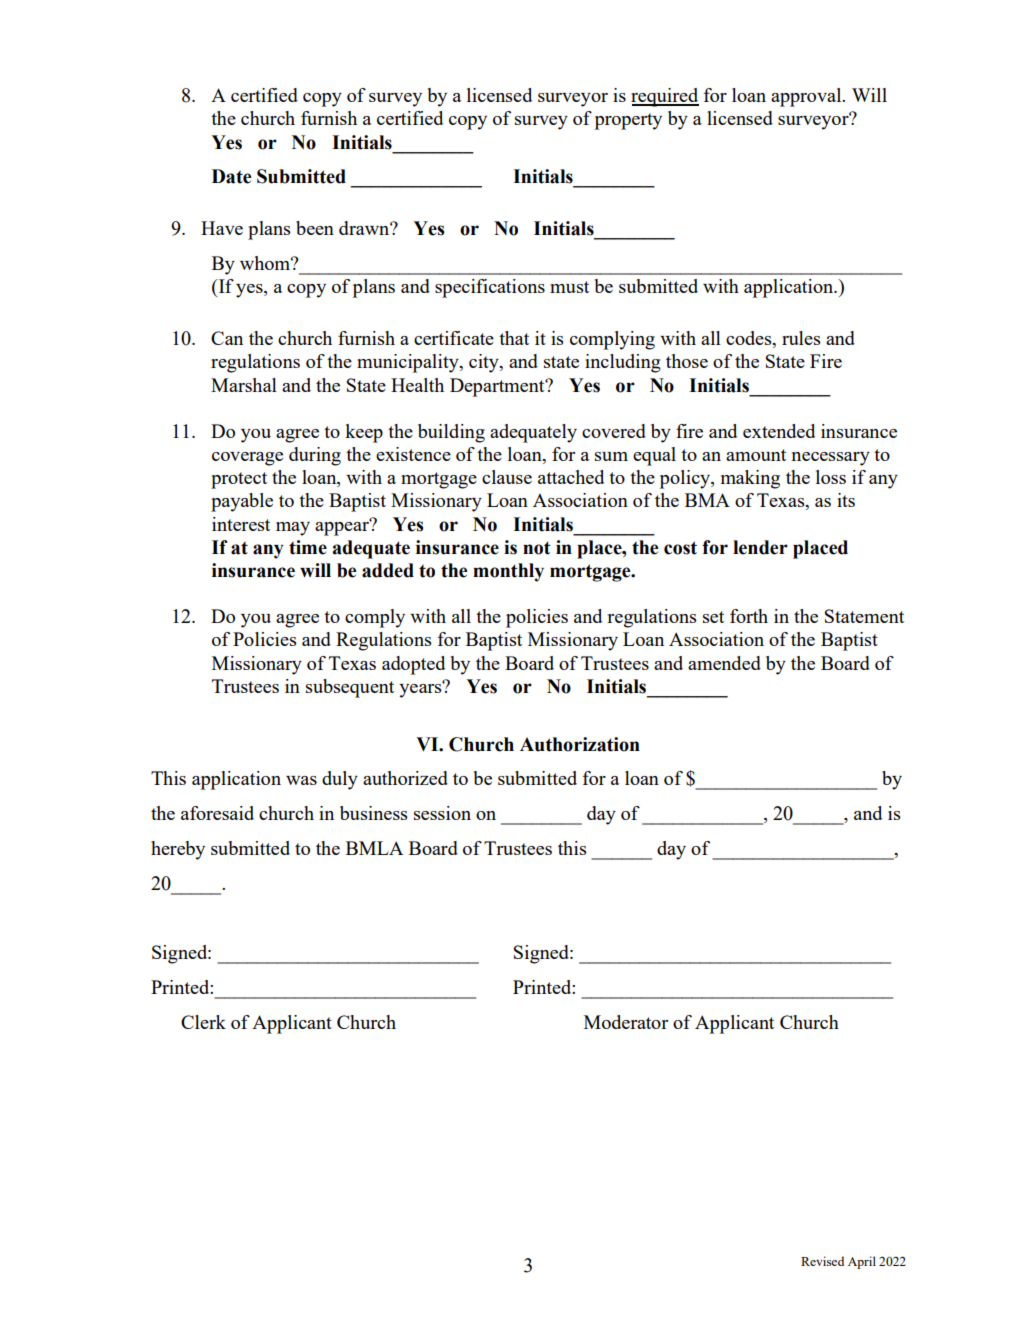  What do you see at coordinates (628, 121) in the image?
I see `property` at bounding box center [628, 121].
